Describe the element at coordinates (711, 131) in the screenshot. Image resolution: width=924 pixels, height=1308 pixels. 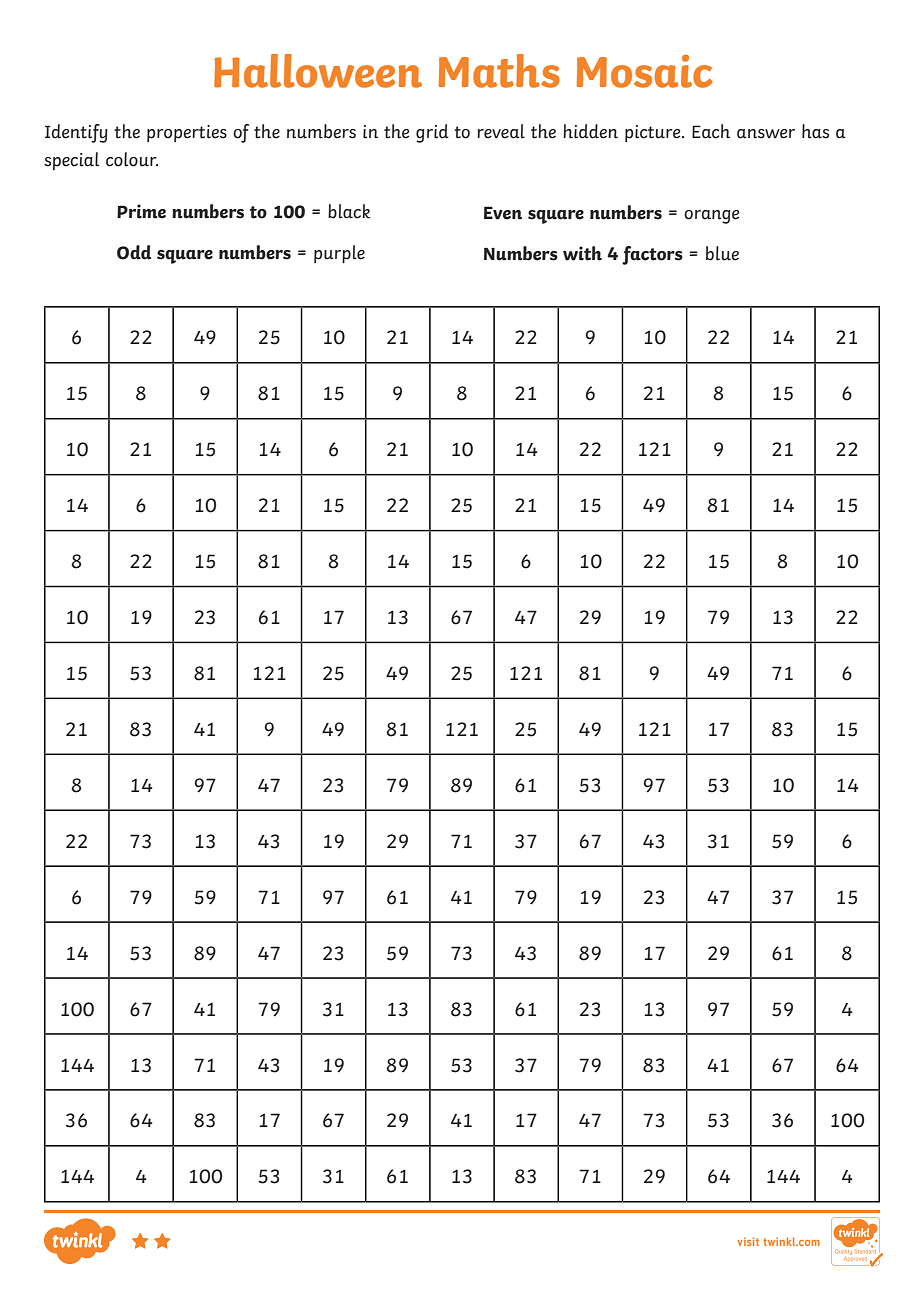
I see `Each` at that location.
